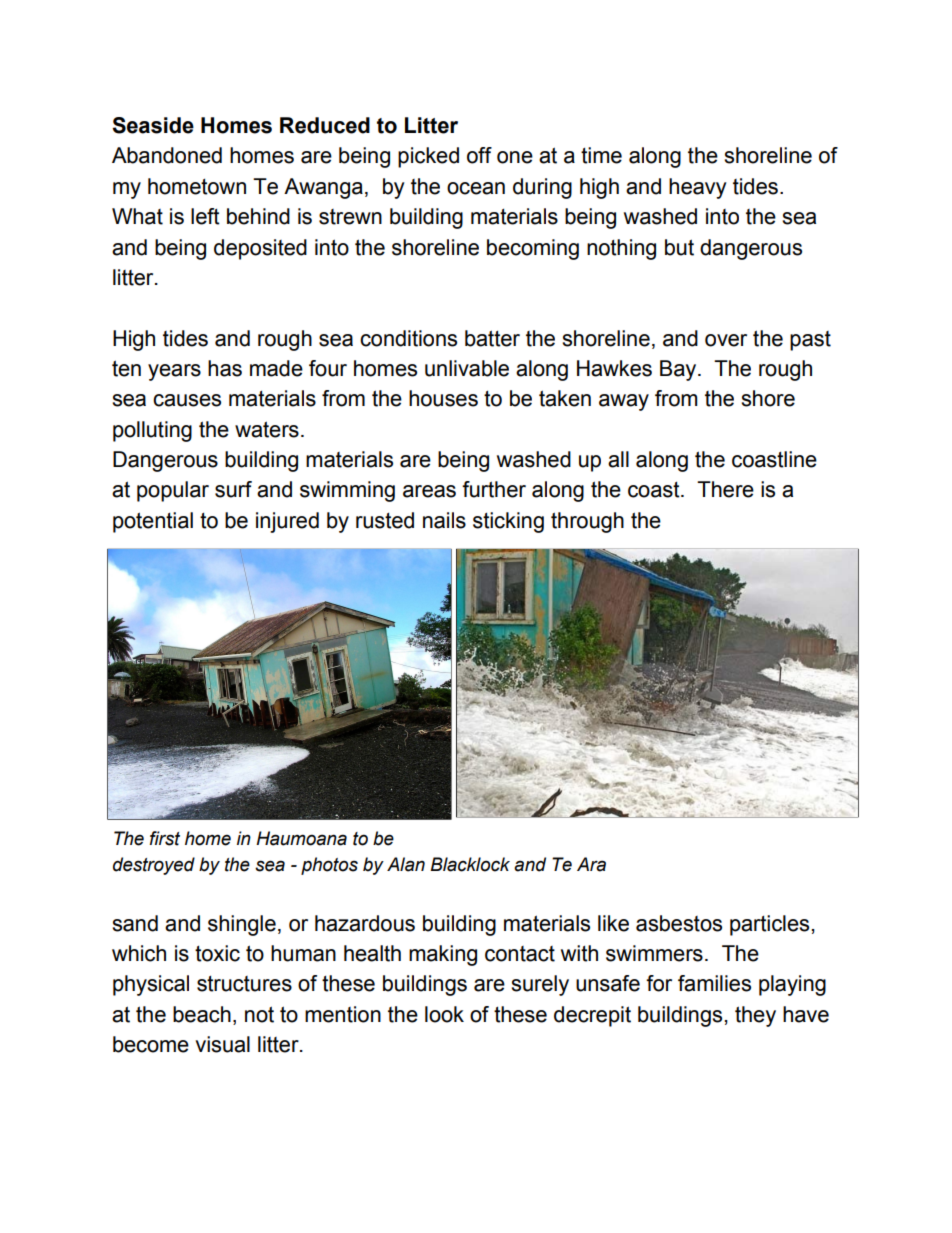 Image resolution: width=952 pixels, height=1233 pixels. What do you see at coordinates (591, 864) in the page?
I see `Ara` at bounding box center [591, 864].
